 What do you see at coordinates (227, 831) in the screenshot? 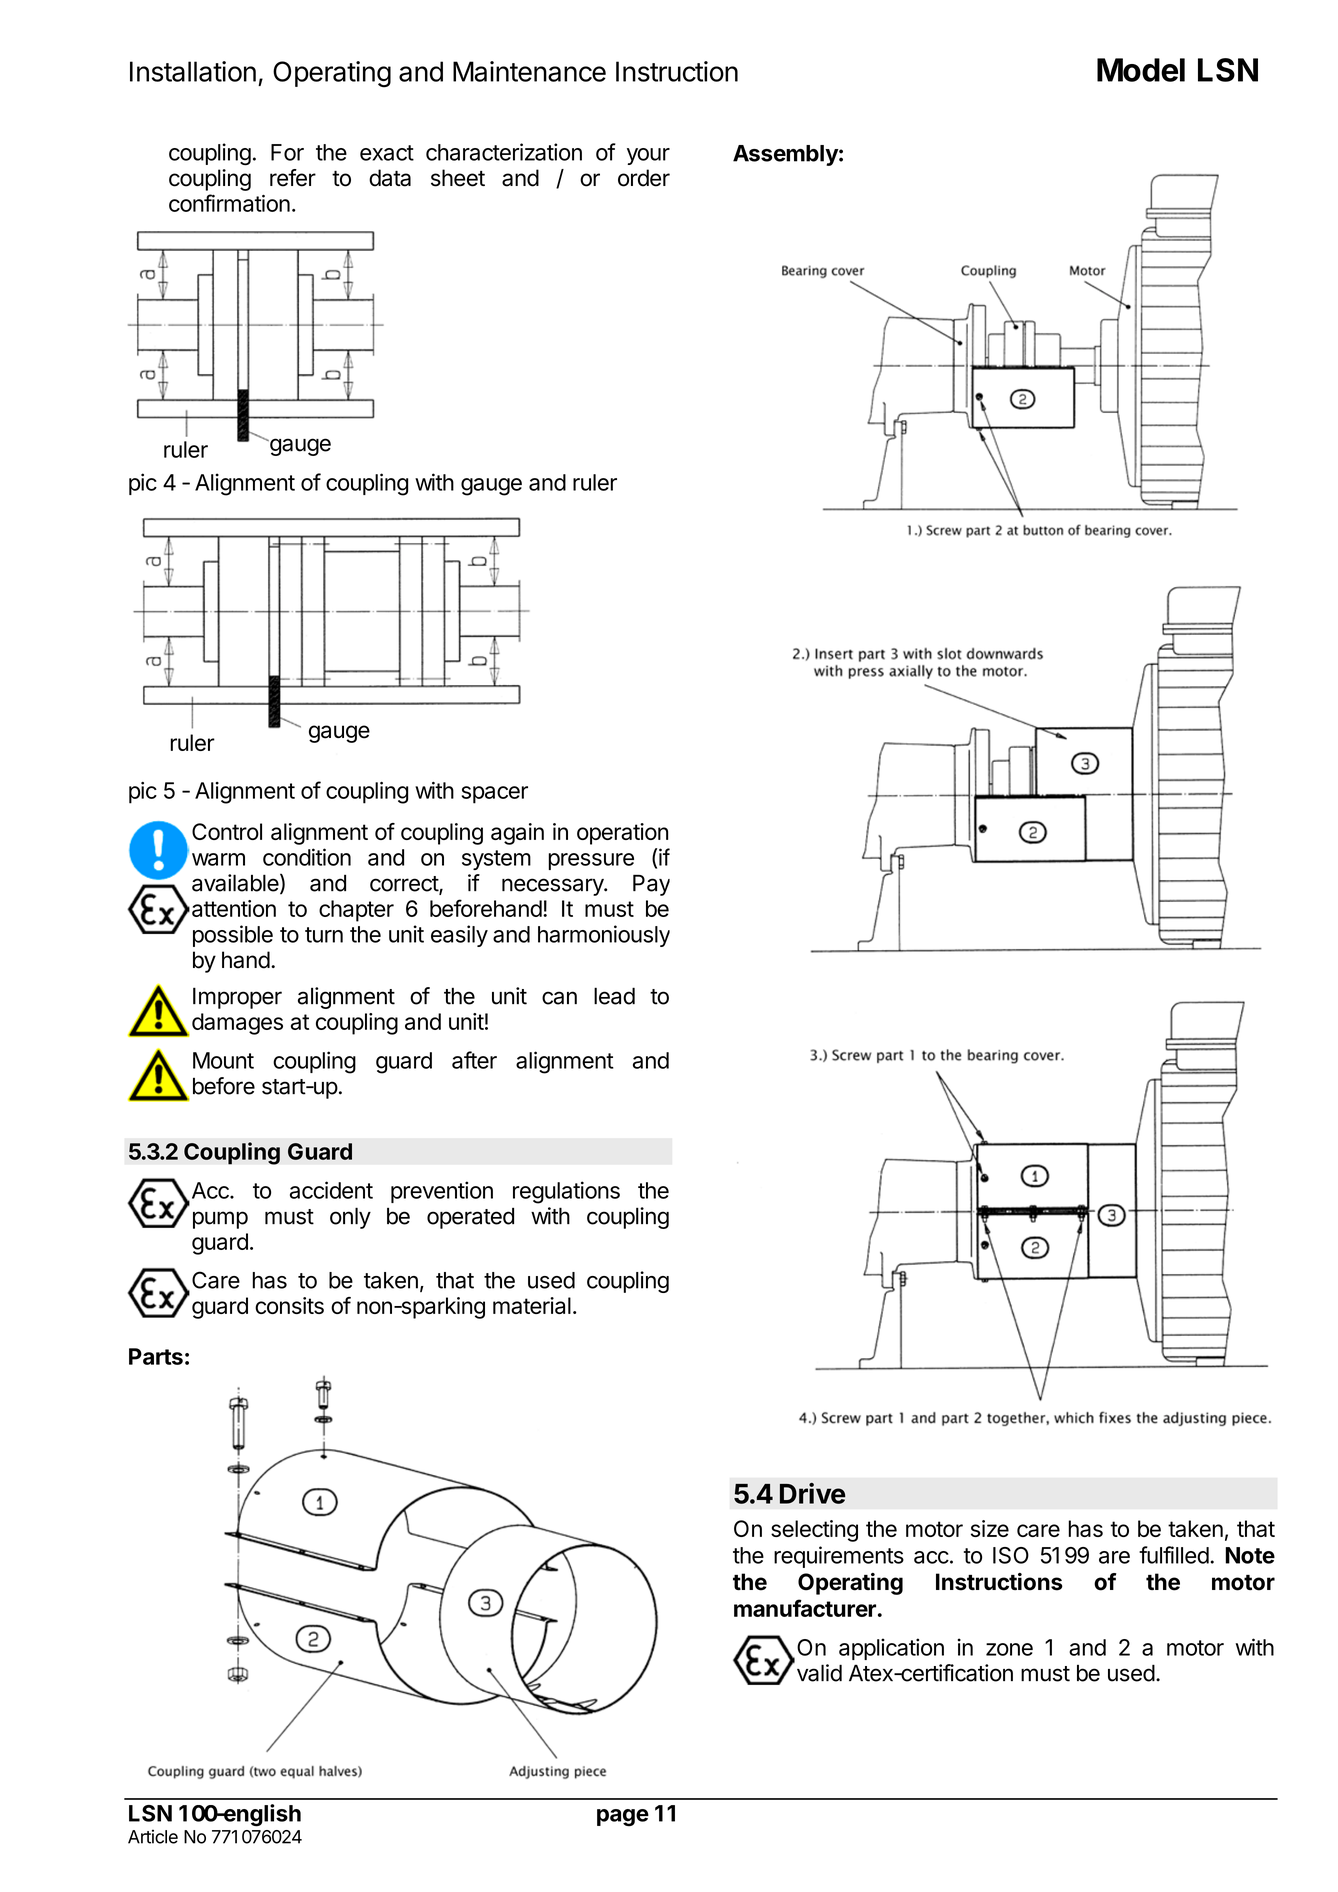
I see `Control` at bounding box center [227, 831].
